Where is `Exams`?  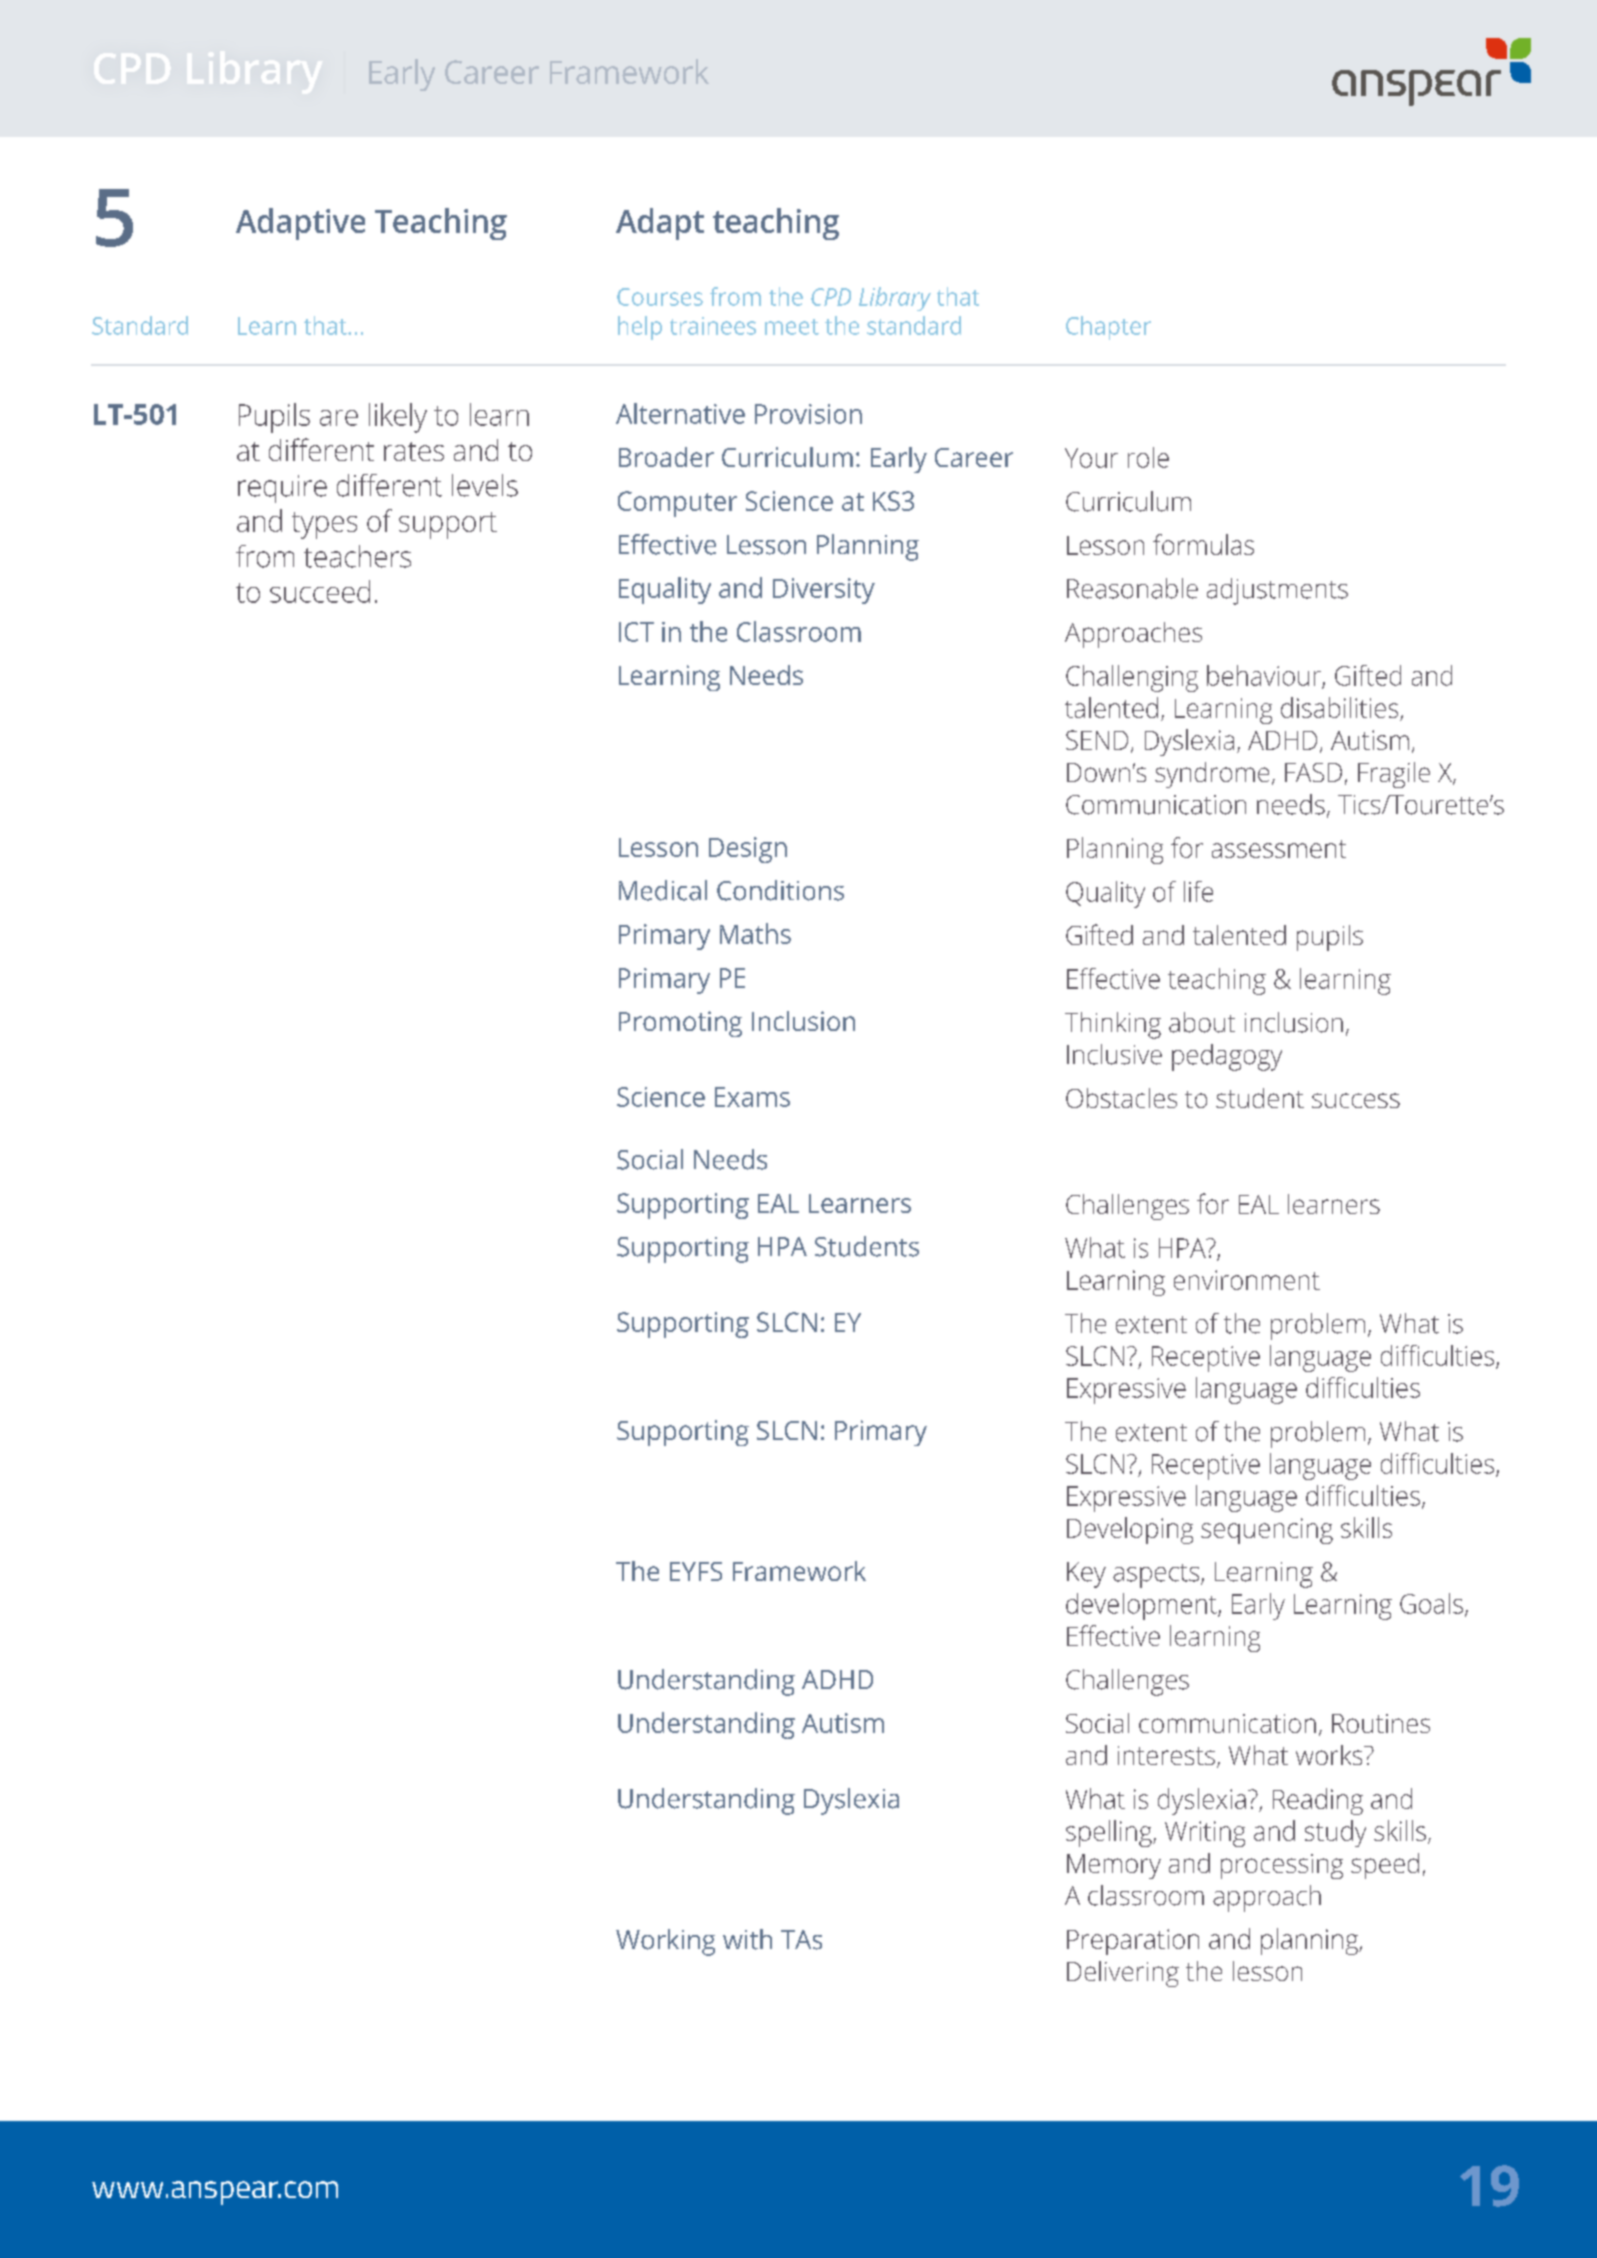
Exams is located at coordinates (752, 1097).
